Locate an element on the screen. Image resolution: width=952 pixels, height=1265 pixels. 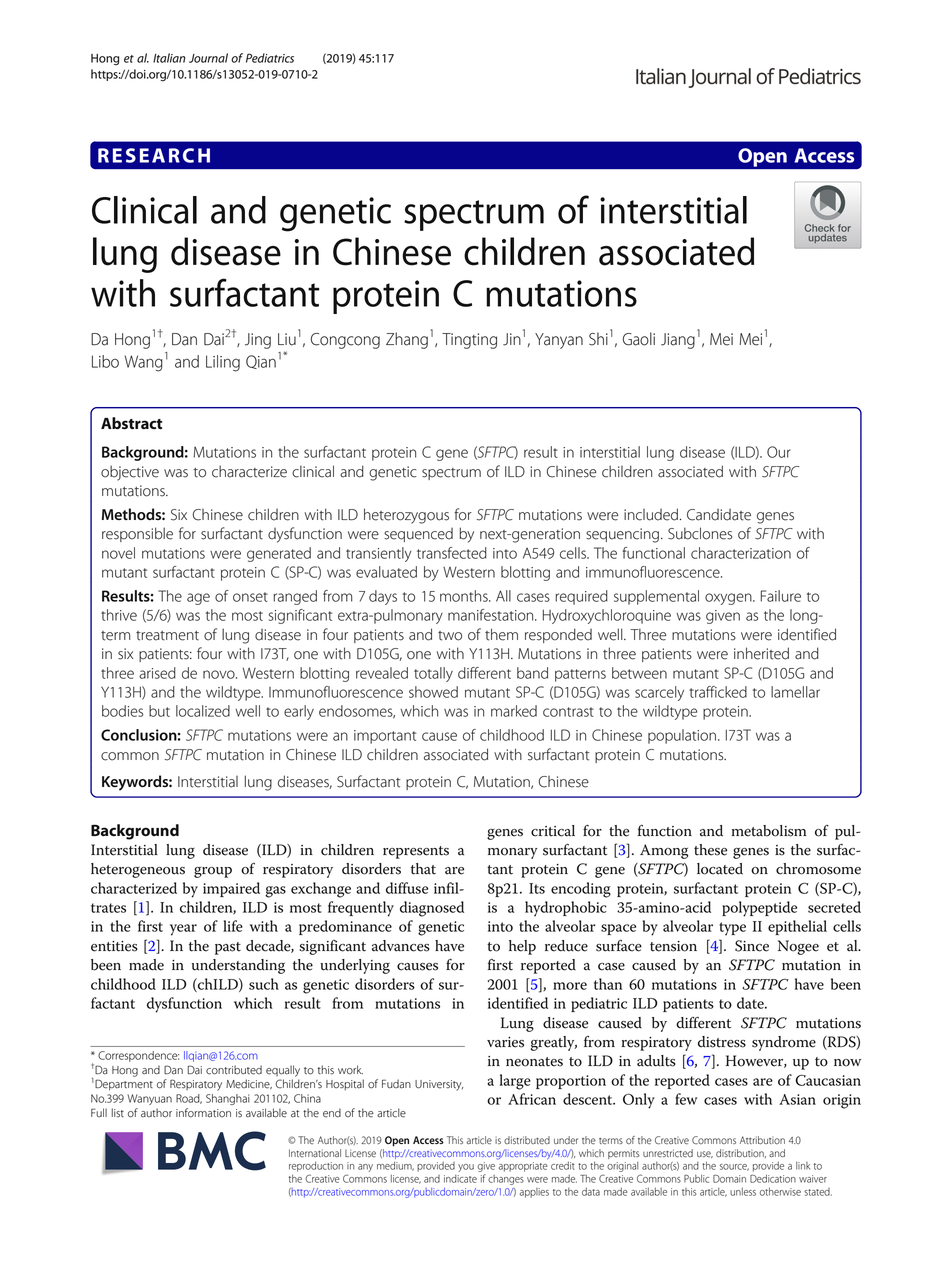
Italian is located at coordinates (169, 58).
